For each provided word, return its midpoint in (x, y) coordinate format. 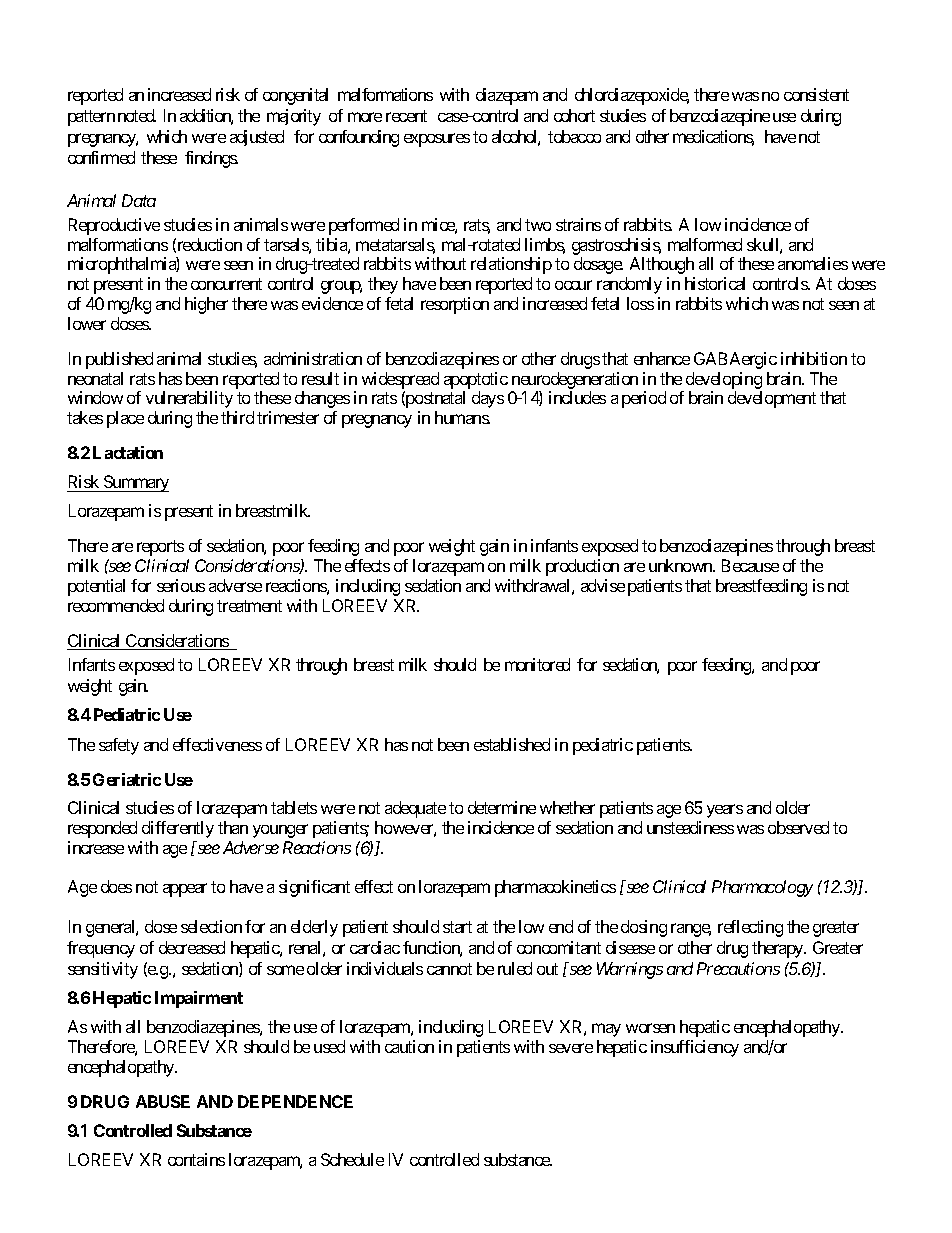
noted (137, 115)
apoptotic (476, 380)
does (116, 886)
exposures (437, 140)
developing (724, 380)
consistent (816, 94)
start (457, 927)
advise (603, 585)
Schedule (352, 1159)
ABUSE (163, 1101)
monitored (537, 664)
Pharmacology (762, 888)
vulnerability (189, 399)
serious (181, 585)
